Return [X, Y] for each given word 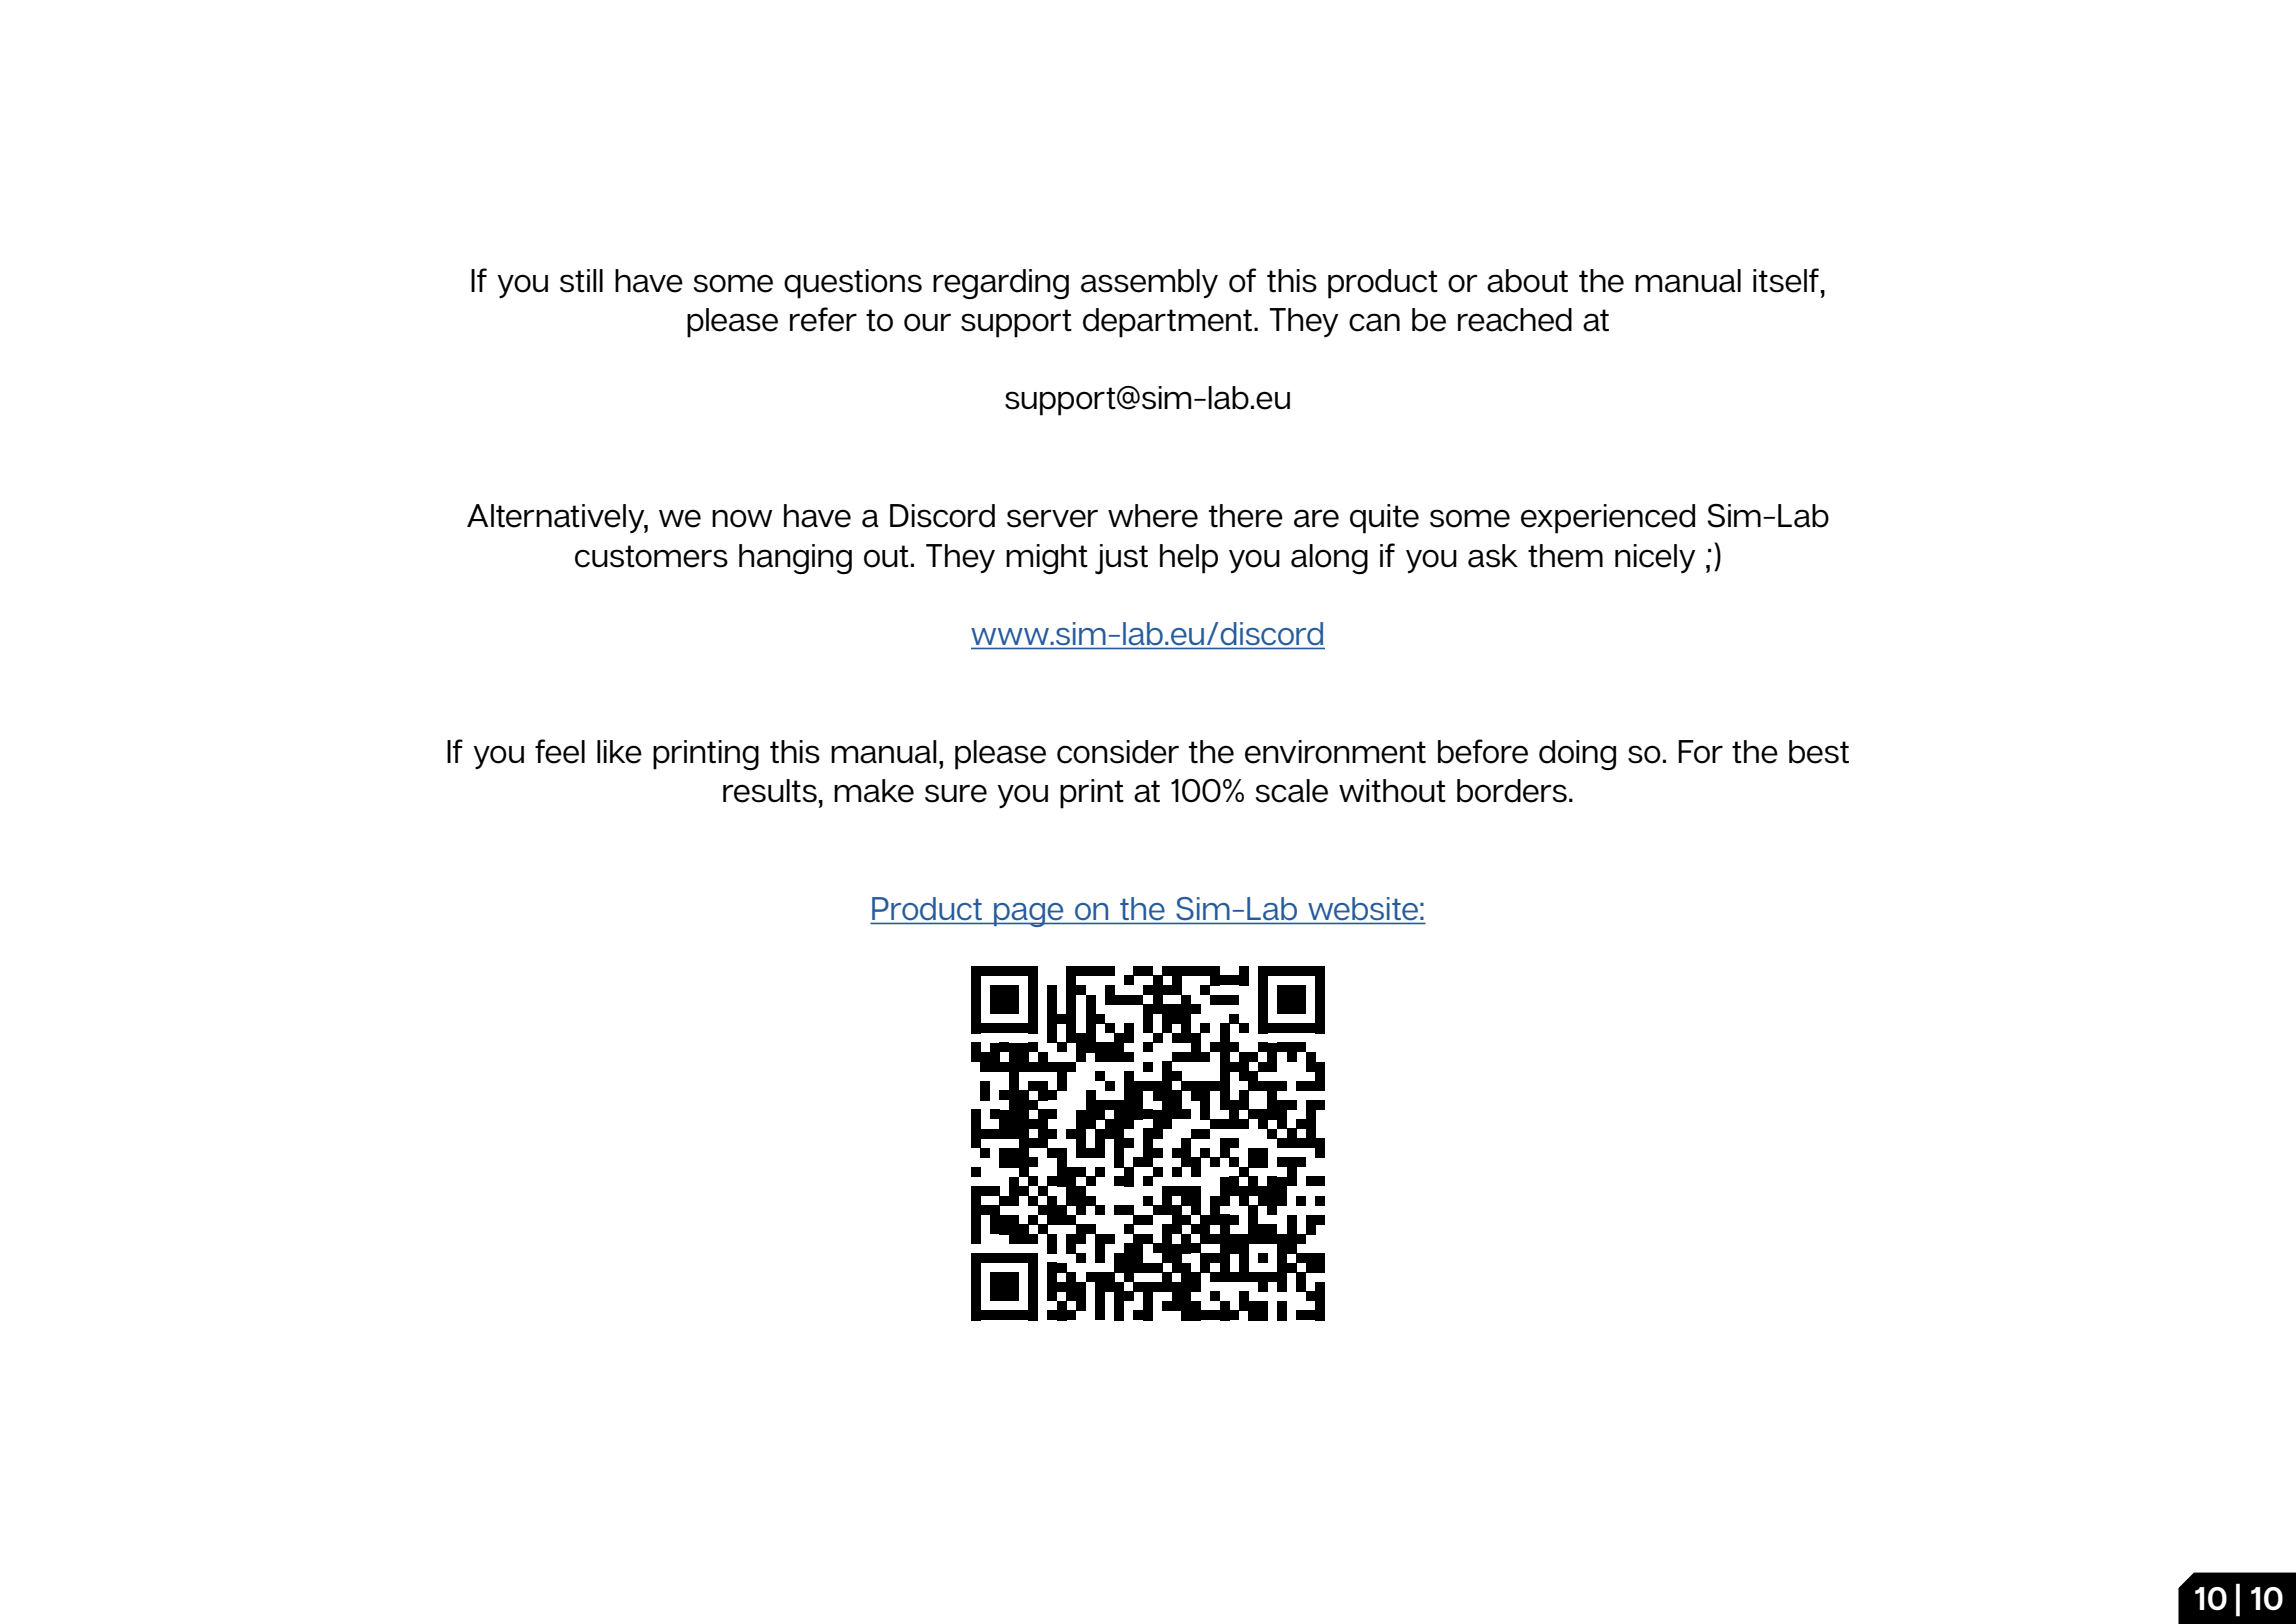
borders [1512, 791]
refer [823, 319]
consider [1118, 752]
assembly [1149, 283]
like [619, 752]
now [742, 518]
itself [1786, 280]
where [1153, 516]
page [1029, 915]
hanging [795, 559]
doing [1577, 755]
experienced [1608, 519]
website [1363, 908]
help [1189, 559]
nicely [1655, 558]
